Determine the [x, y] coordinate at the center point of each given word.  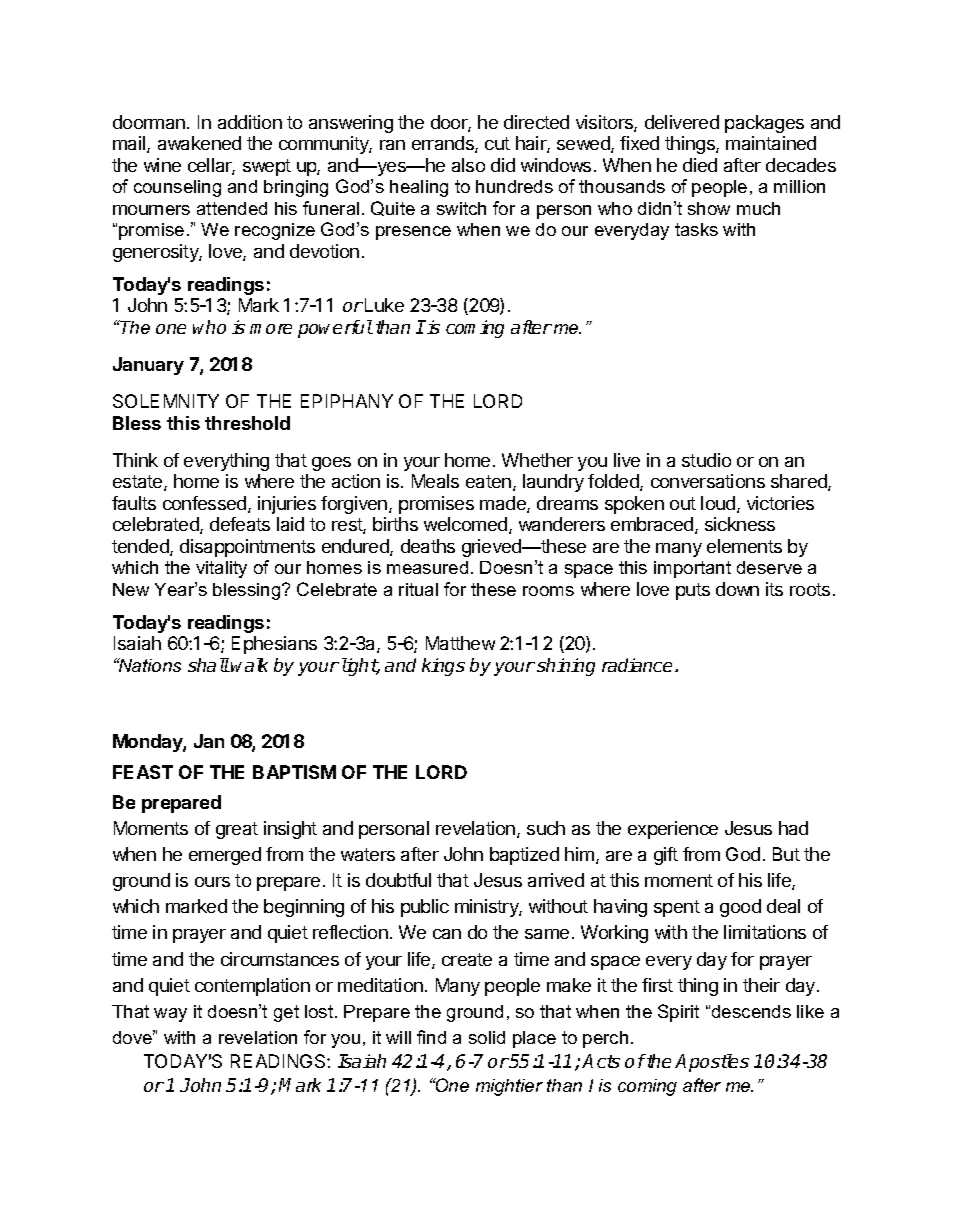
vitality [221, 569]
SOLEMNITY [166, 401]
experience [673, 830]
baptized [524, 856]
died [700, 165]
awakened [199, 143]
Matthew [460, 643]
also [468, 165]
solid [487, 1037]
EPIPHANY [347, 401]
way [170, 1015]
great [237, 830]
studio [706, 460]
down [737, 589]
